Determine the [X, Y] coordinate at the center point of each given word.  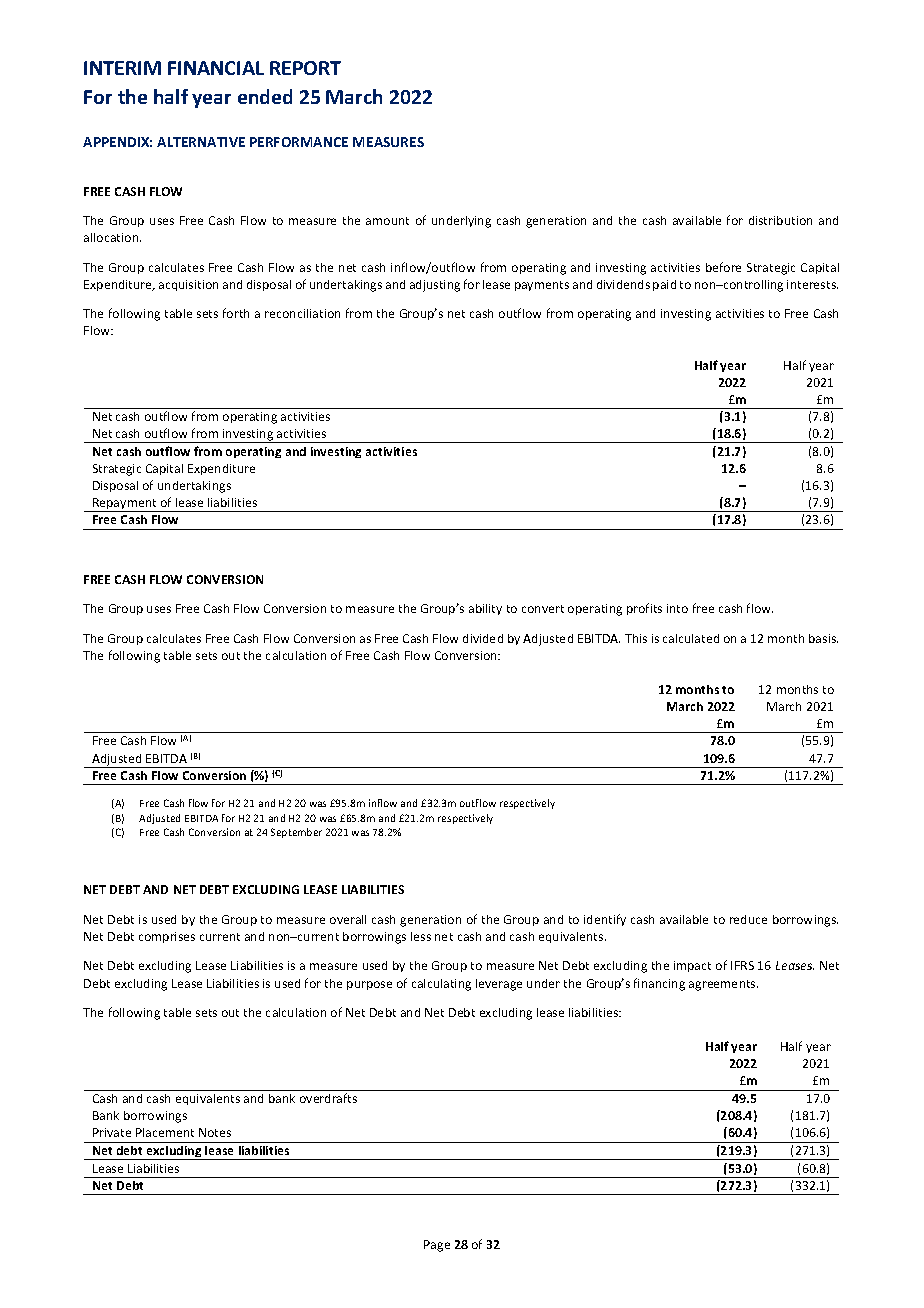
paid [664, 285]
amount [387, 221]
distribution [780, 220]
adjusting [435, 286]
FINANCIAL [216, 68]
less [421, 936]
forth [236, 313]
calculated [691, 638]
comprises [167, 937]
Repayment [125, 505]
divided [483, 638]
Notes [215, 1132]
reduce [748, 919]
